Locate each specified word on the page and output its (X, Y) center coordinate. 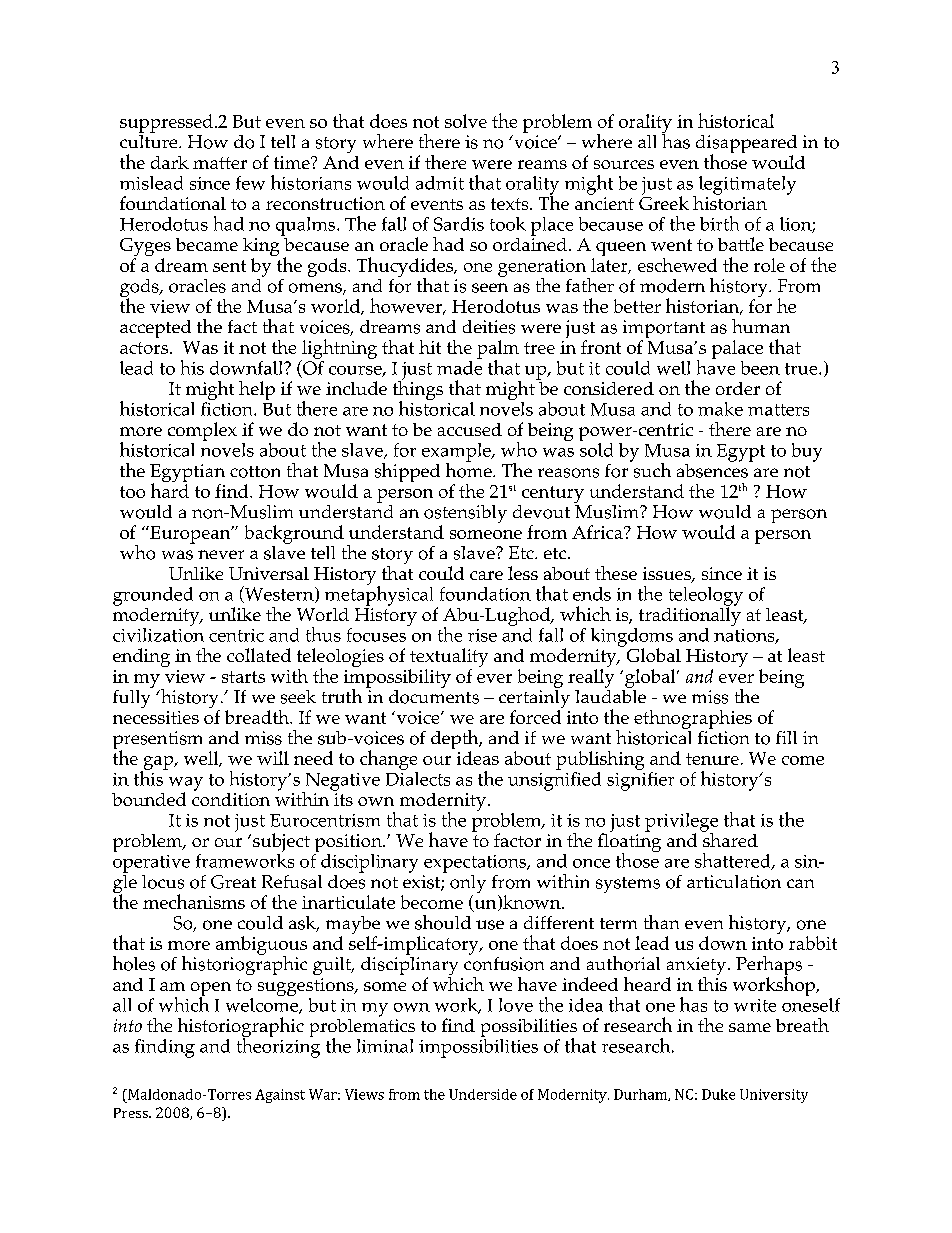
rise (482, 635)
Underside (483, 1094)
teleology (706, 597)
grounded (153, 596)
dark (170, 162)
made (459, 366)
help (257, 390)
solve (466, 121)
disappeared (746, 145)
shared (729, 838)
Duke (718, 1094)
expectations (476, 864)
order (738, 388)
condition (231, 798)
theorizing (278, 1047)
